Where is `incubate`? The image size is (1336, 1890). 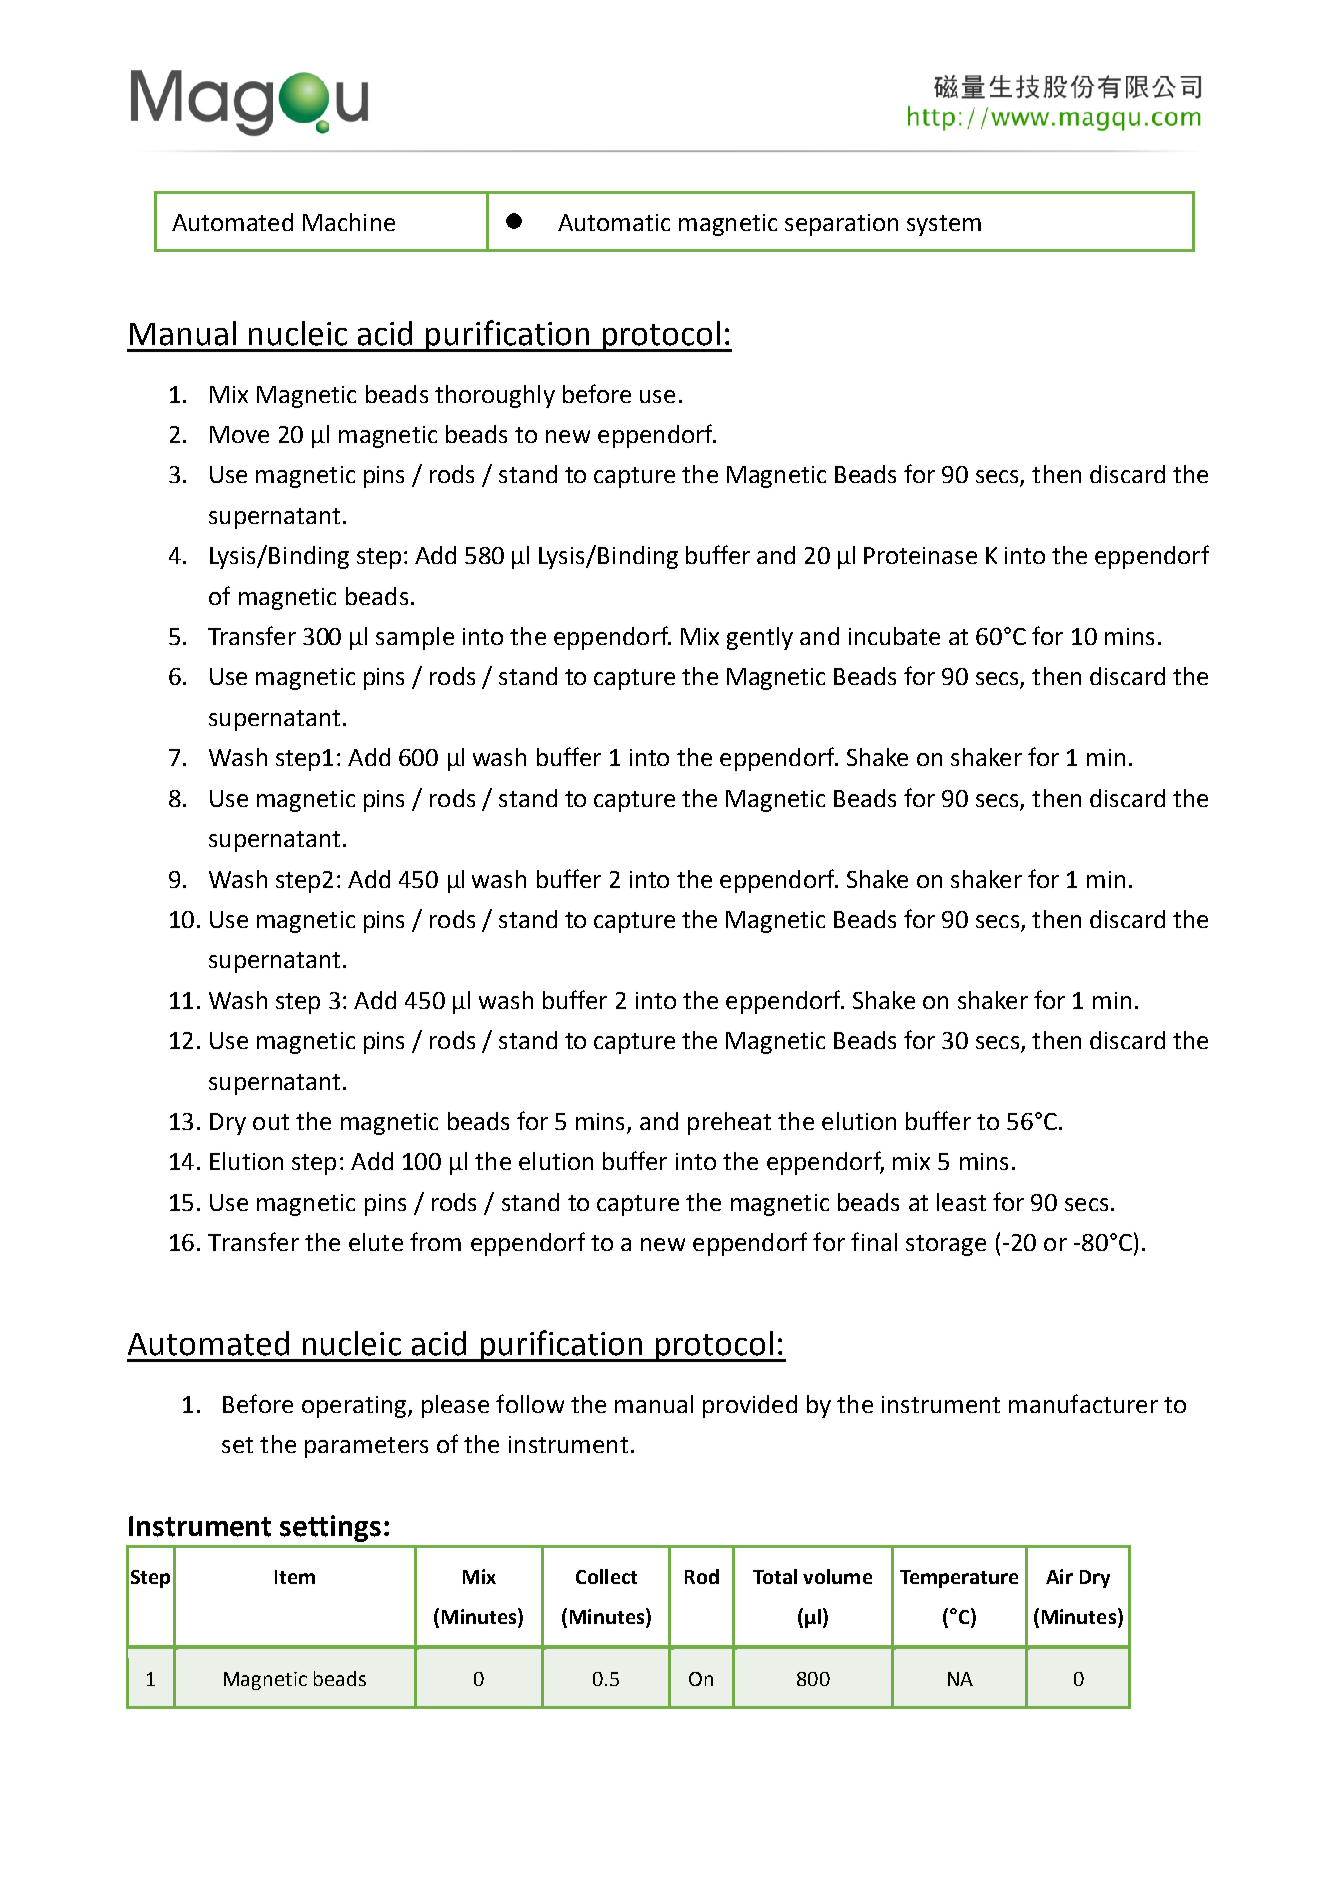 incubate is located at coordinates (894, 636).
